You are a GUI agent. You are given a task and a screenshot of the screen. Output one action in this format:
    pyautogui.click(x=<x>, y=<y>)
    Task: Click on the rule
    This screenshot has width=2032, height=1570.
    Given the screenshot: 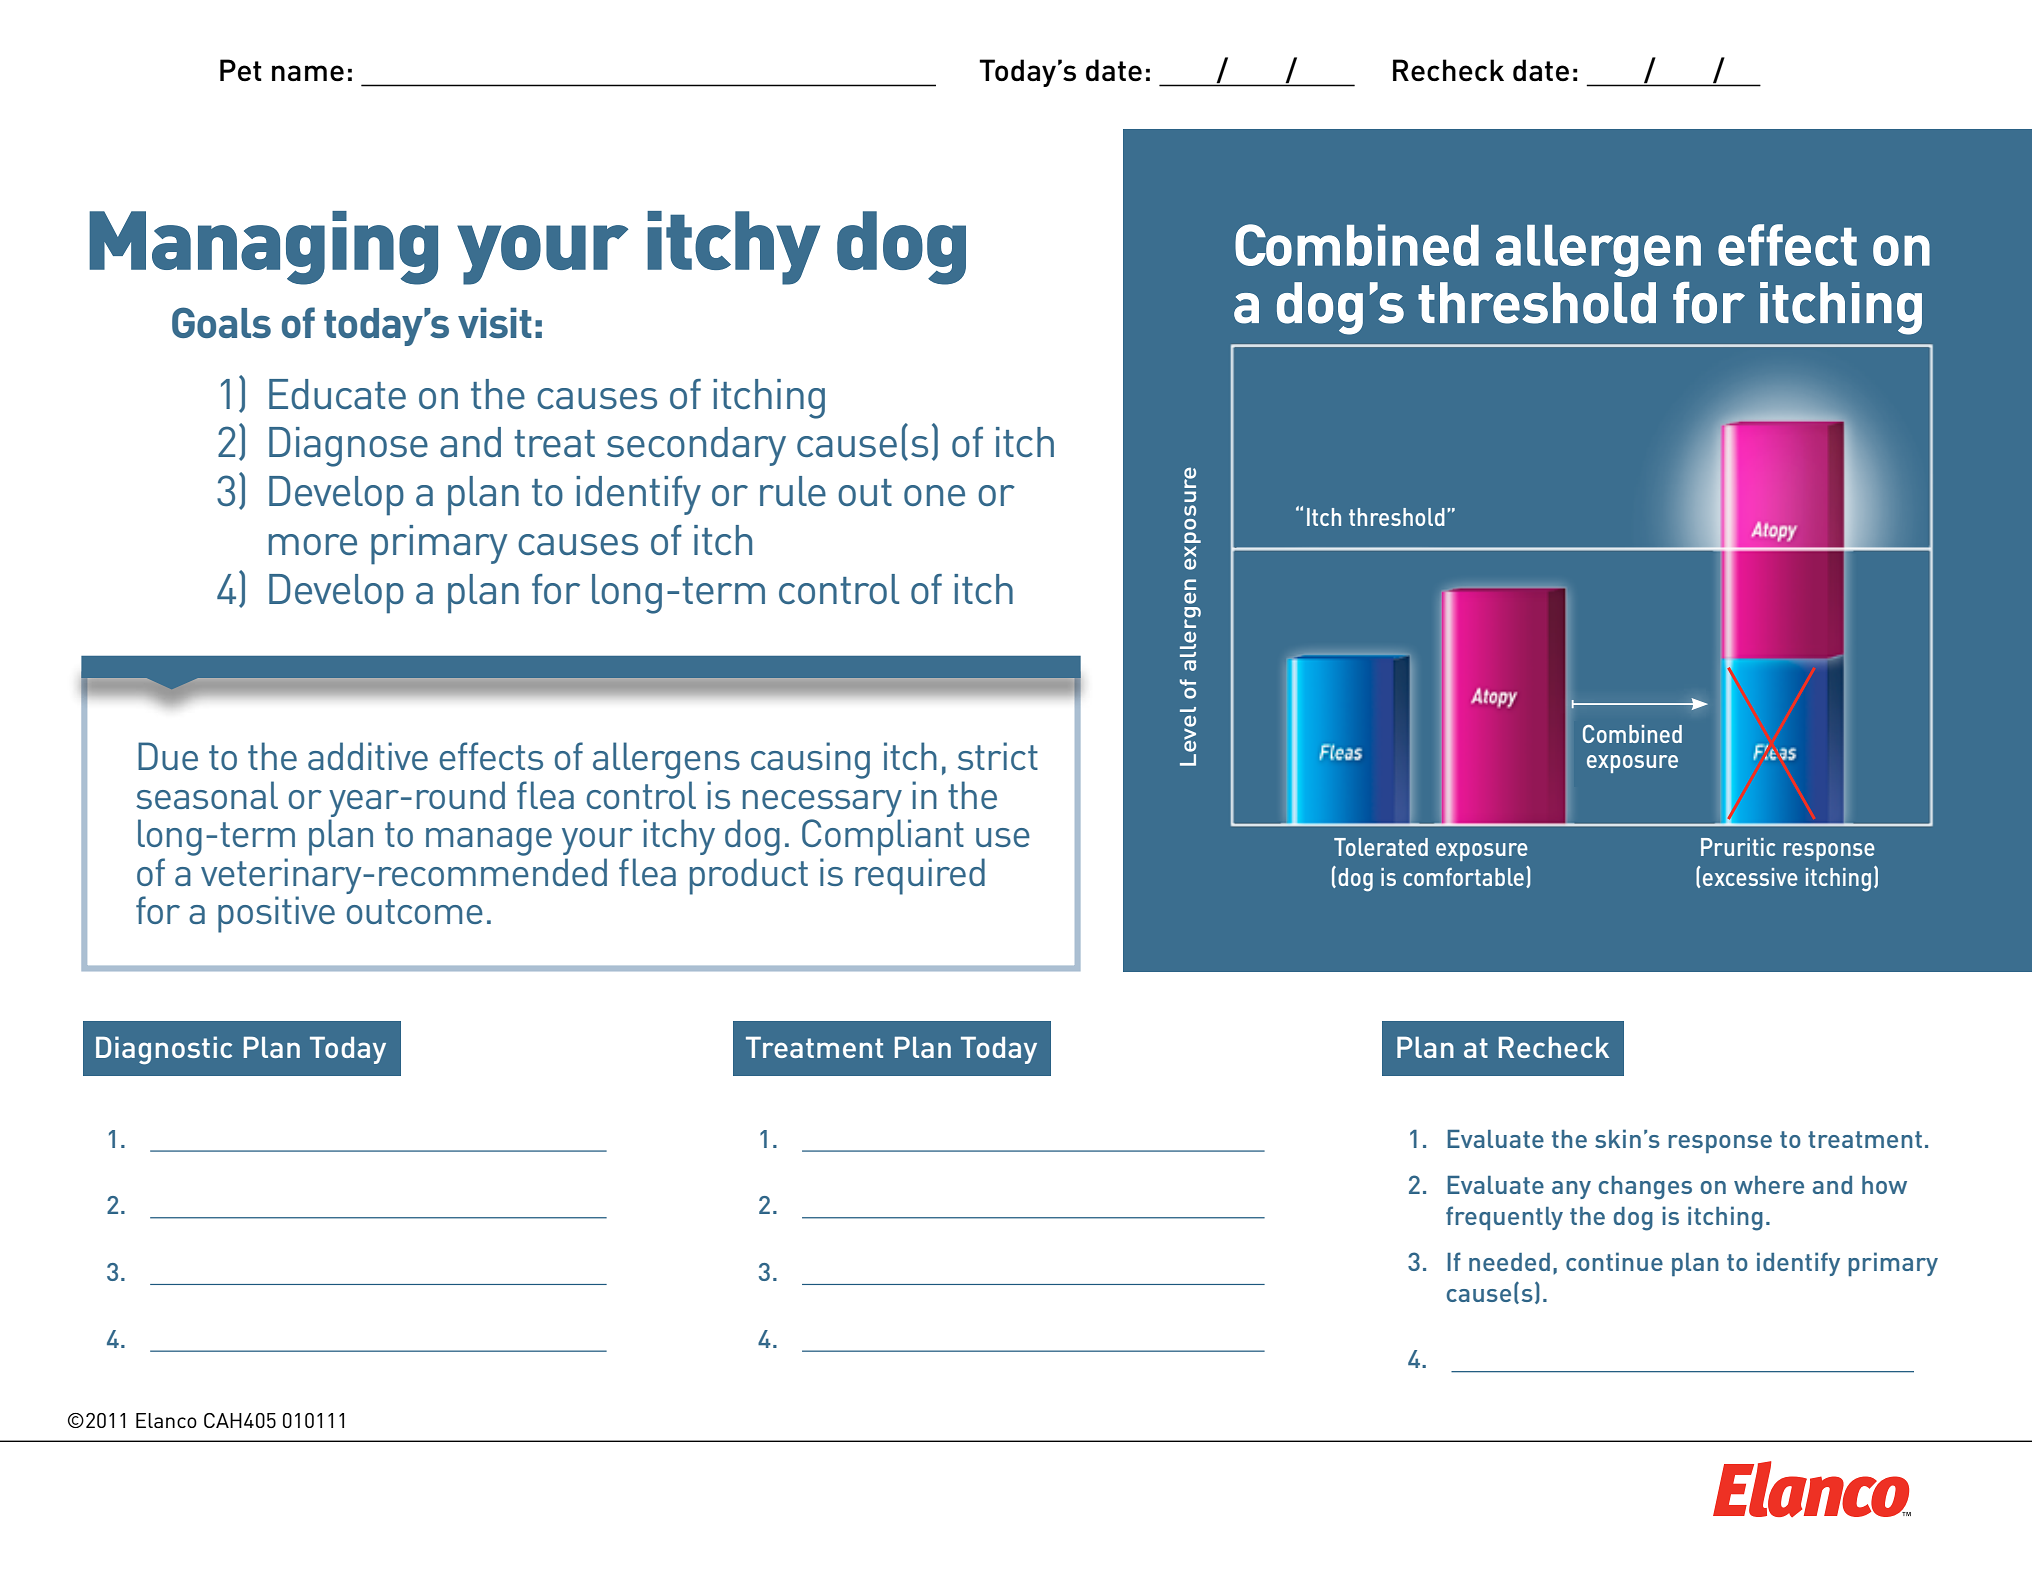 What is the action you would take?
    pyautogui.click(x=793, y=491)
